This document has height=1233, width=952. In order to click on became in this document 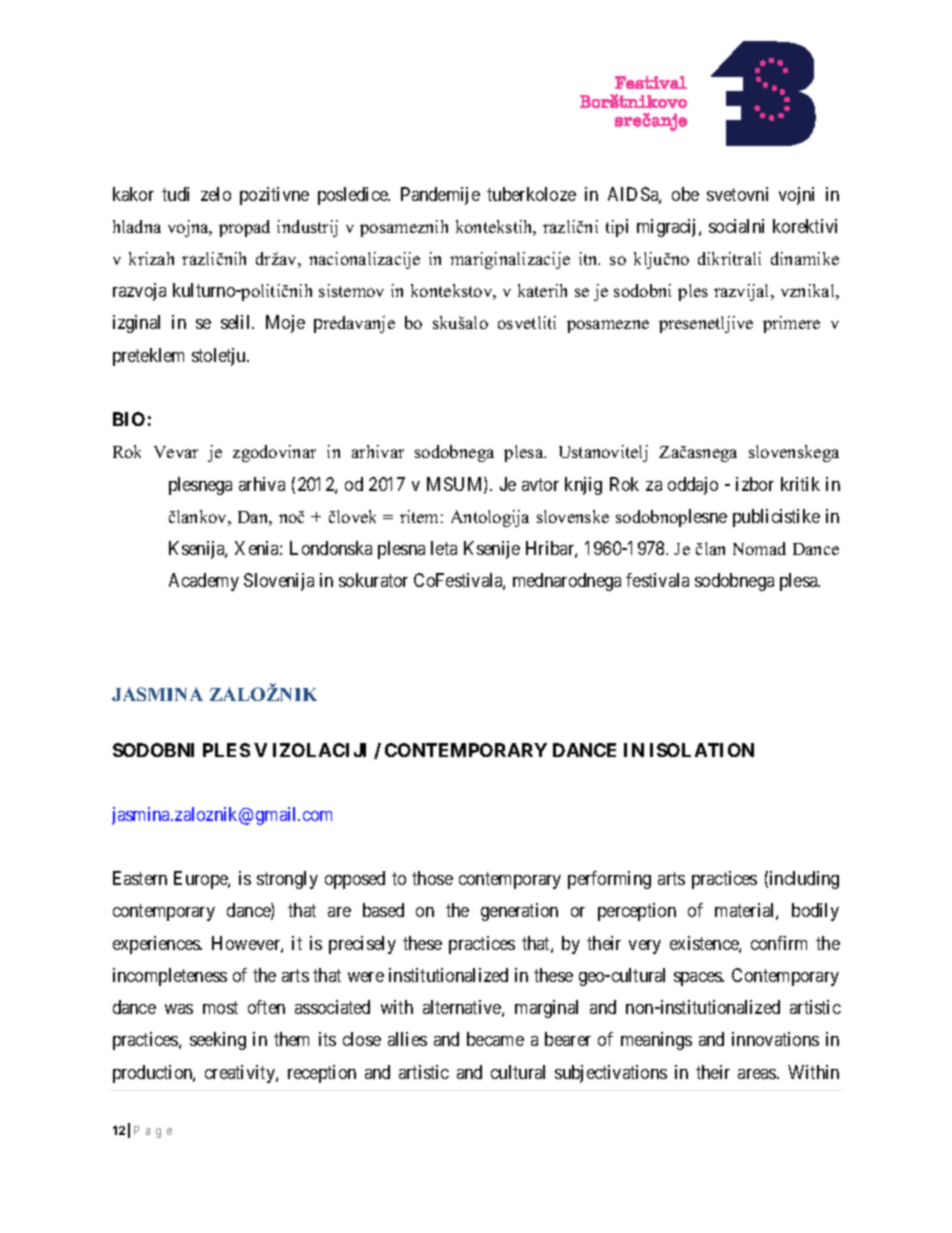, I will do `click(495, 1039)`.
